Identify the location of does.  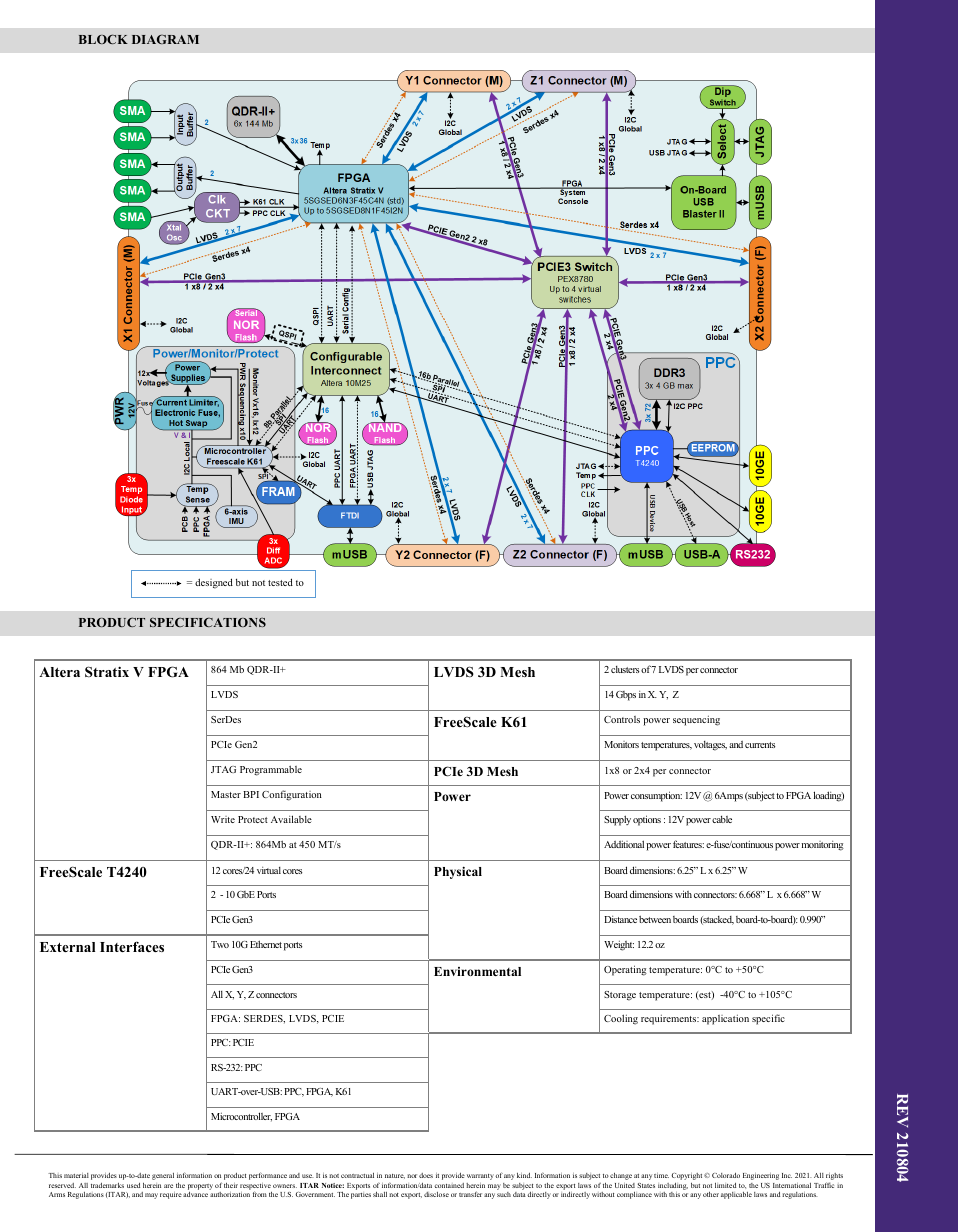
(426, 1175).
